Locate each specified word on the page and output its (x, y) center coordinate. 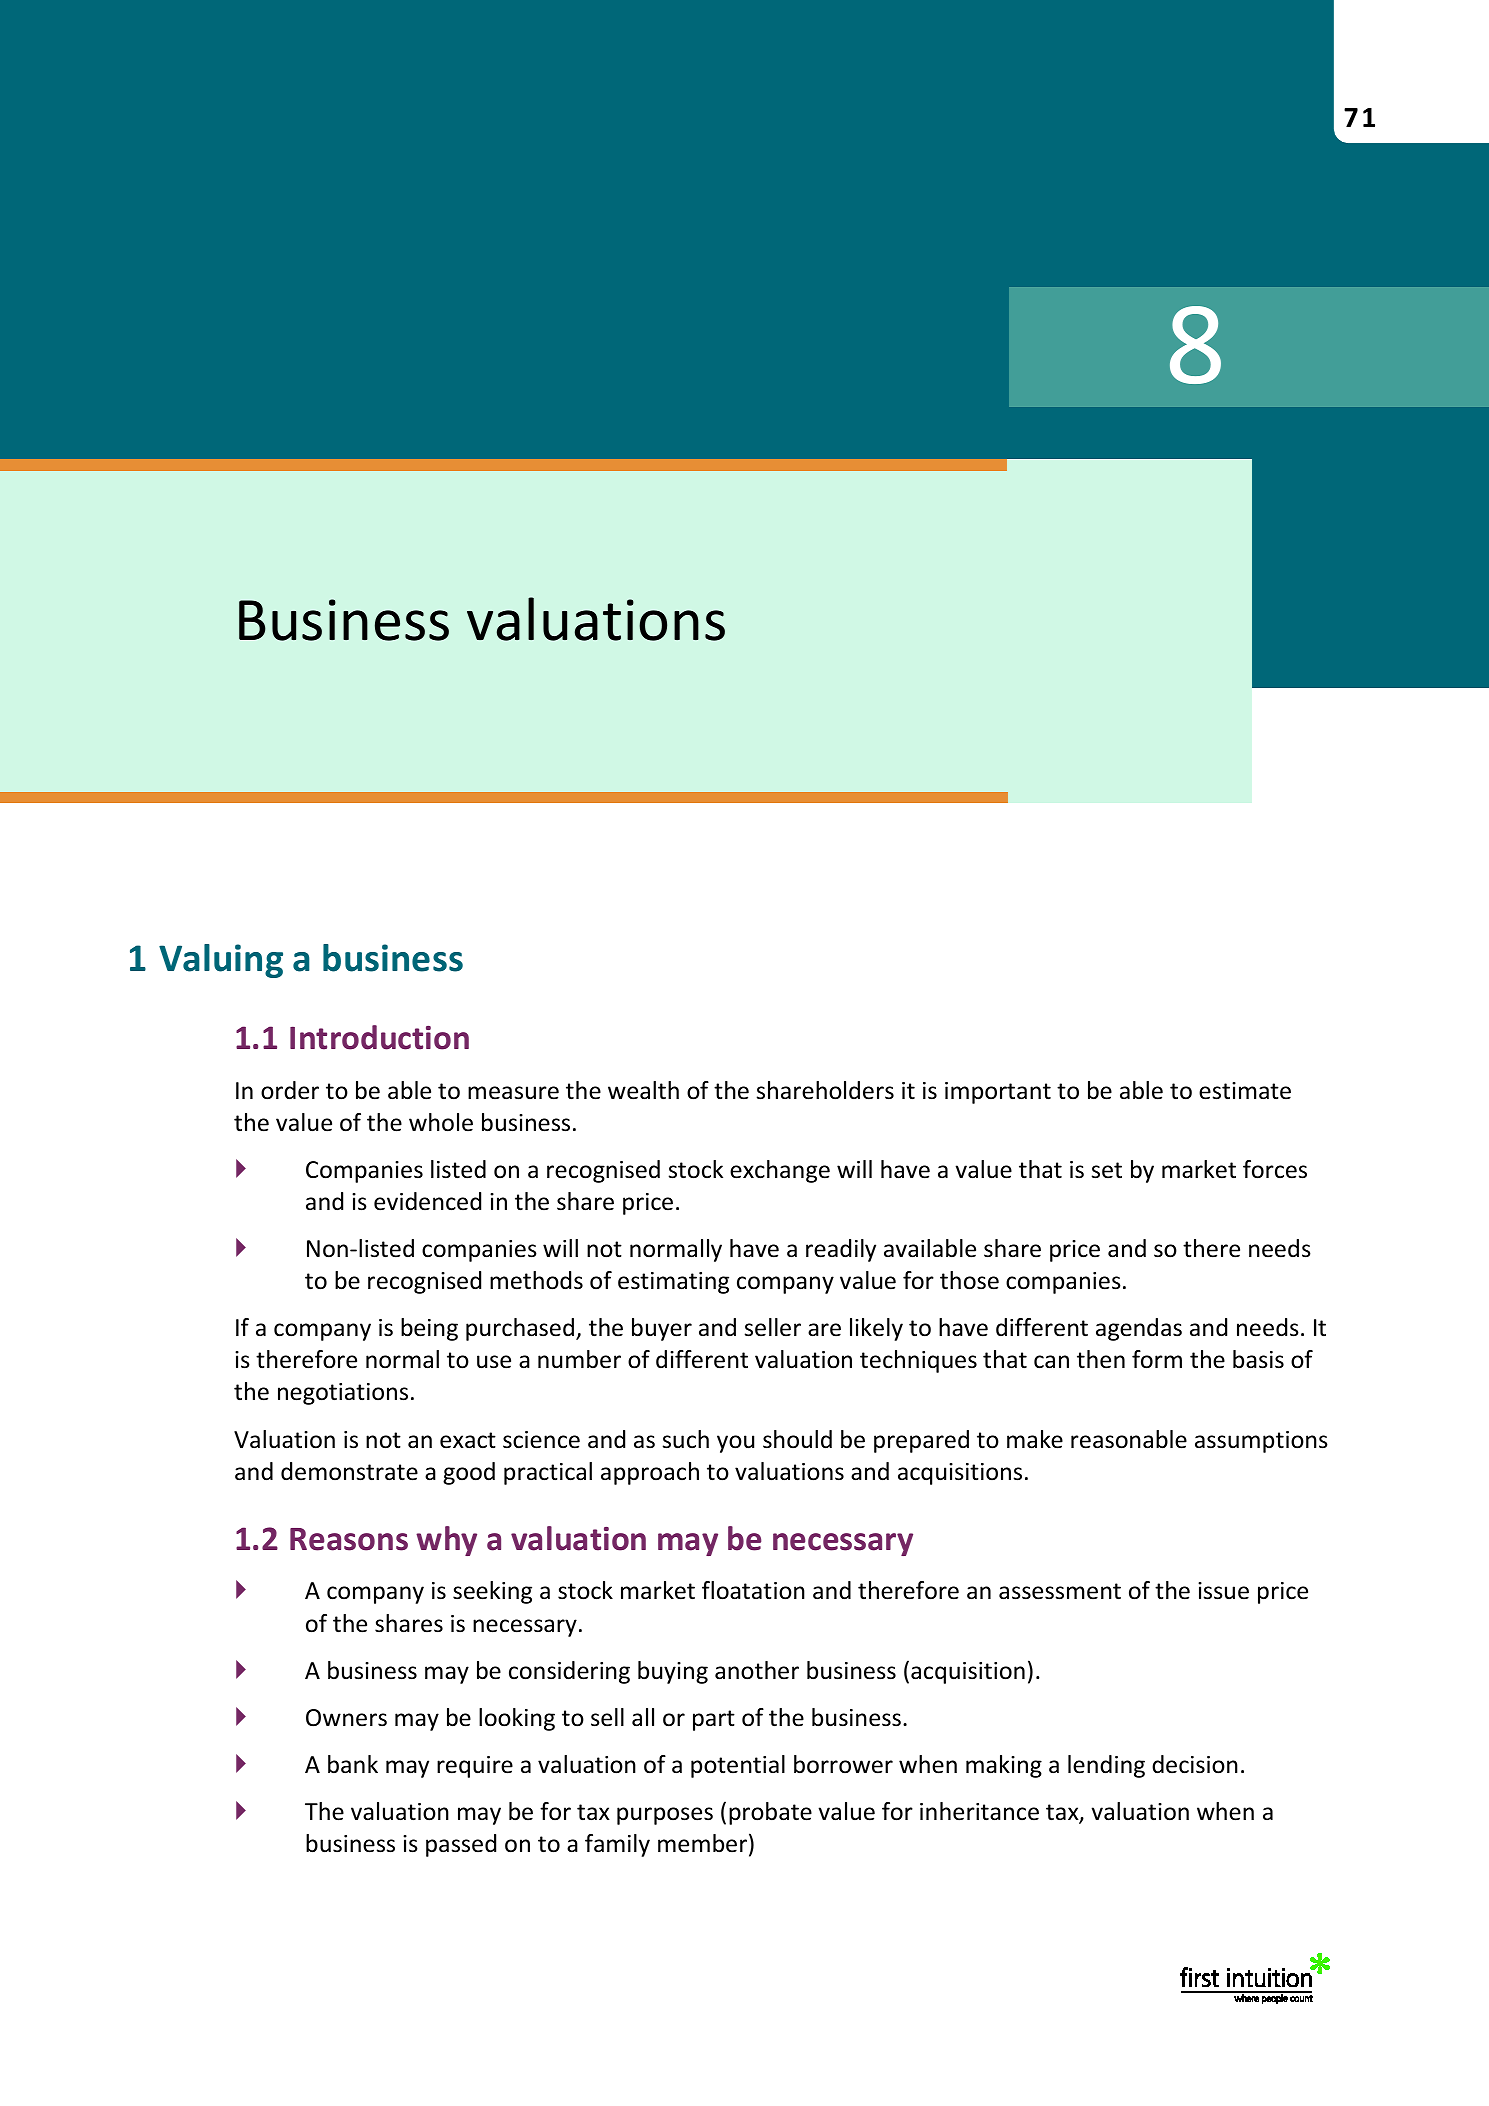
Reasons (349, 1539)
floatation (753, 1590)
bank (353, 1764)
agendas (1139, 1329)
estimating (673, 1283)
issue (1223, 1591)
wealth (643, 1090)
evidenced (427, 1201)
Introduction (379, 1037)
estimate (1245, 1091)
